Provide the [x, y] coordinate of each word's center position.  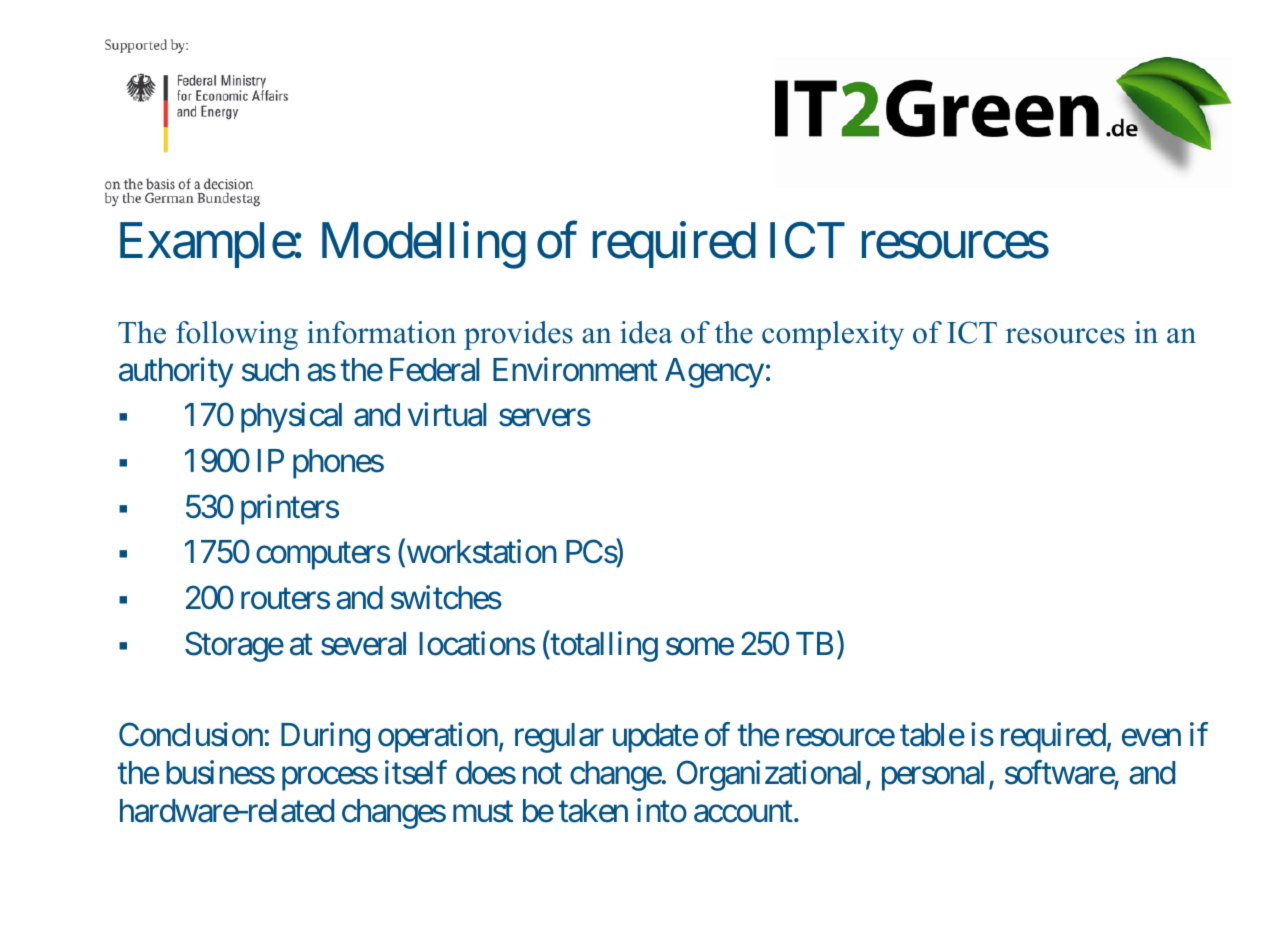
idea [646, 332]
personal [933, 776]
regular [559, 738]
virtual [447, 415]
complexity [833, 335]
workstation [480, 553]
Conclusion [191, 735]
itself [416, 773]
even [1151, 738]
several [363, 644]
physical [291, 418]
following [237, 335]
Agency [714, 373]
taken [593, 811]
